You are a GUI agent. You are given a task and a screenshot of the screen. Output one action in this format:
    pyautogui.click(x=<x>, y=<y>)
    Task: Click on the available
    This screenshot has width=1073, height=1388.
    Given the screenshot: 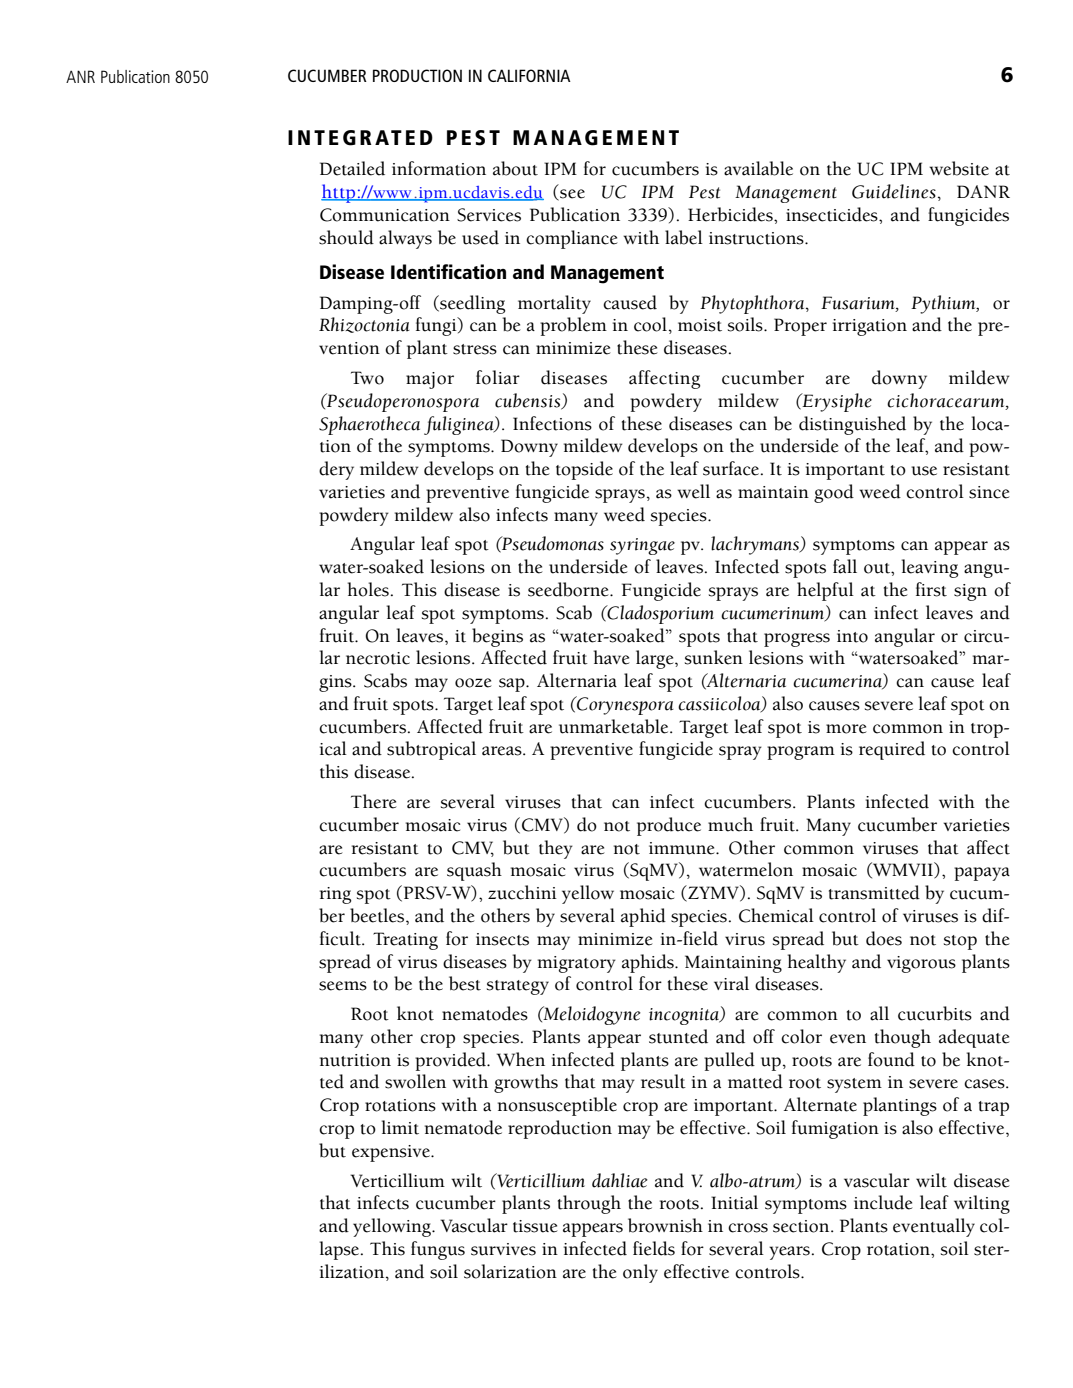 What is the action you would take?
    pyautogui.click(x=758, y=168)
